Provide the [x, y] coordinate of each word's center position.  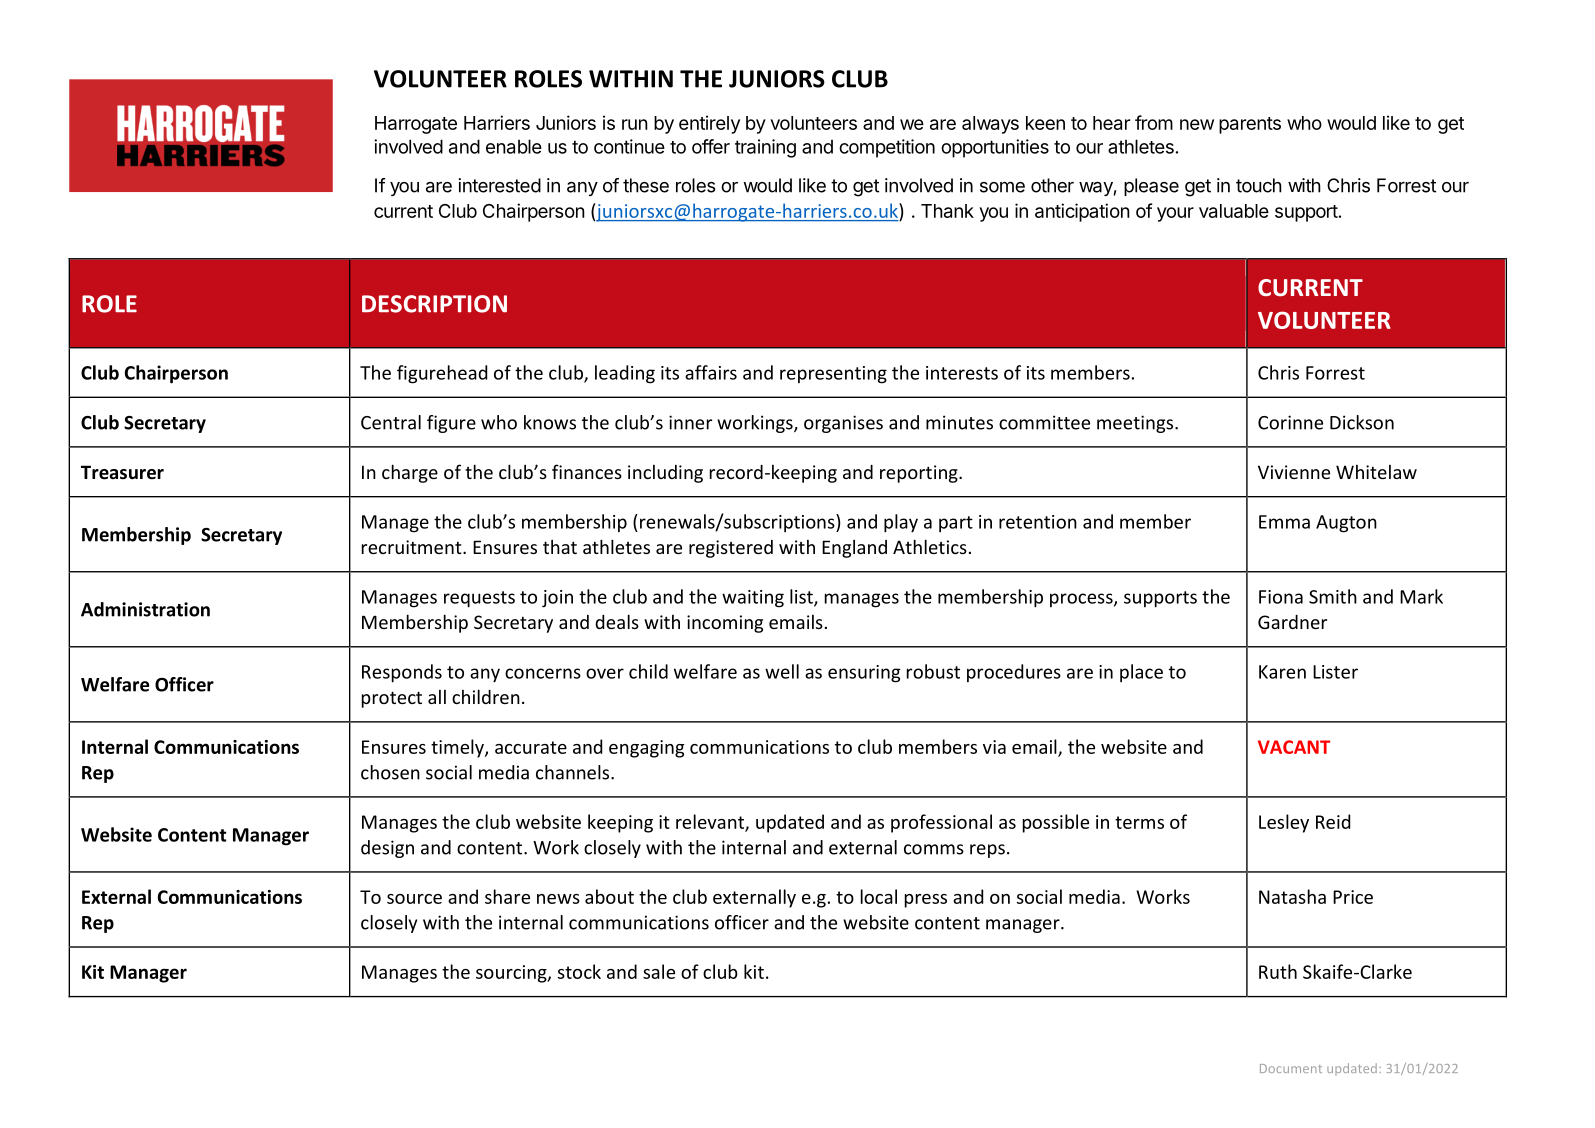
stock [579, 971]
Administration [145, 609]
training [765, 148]
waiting [753, 599]
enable [514, 146]
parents [1250, 125]
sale [659, 971]
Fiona [1281, 597]
